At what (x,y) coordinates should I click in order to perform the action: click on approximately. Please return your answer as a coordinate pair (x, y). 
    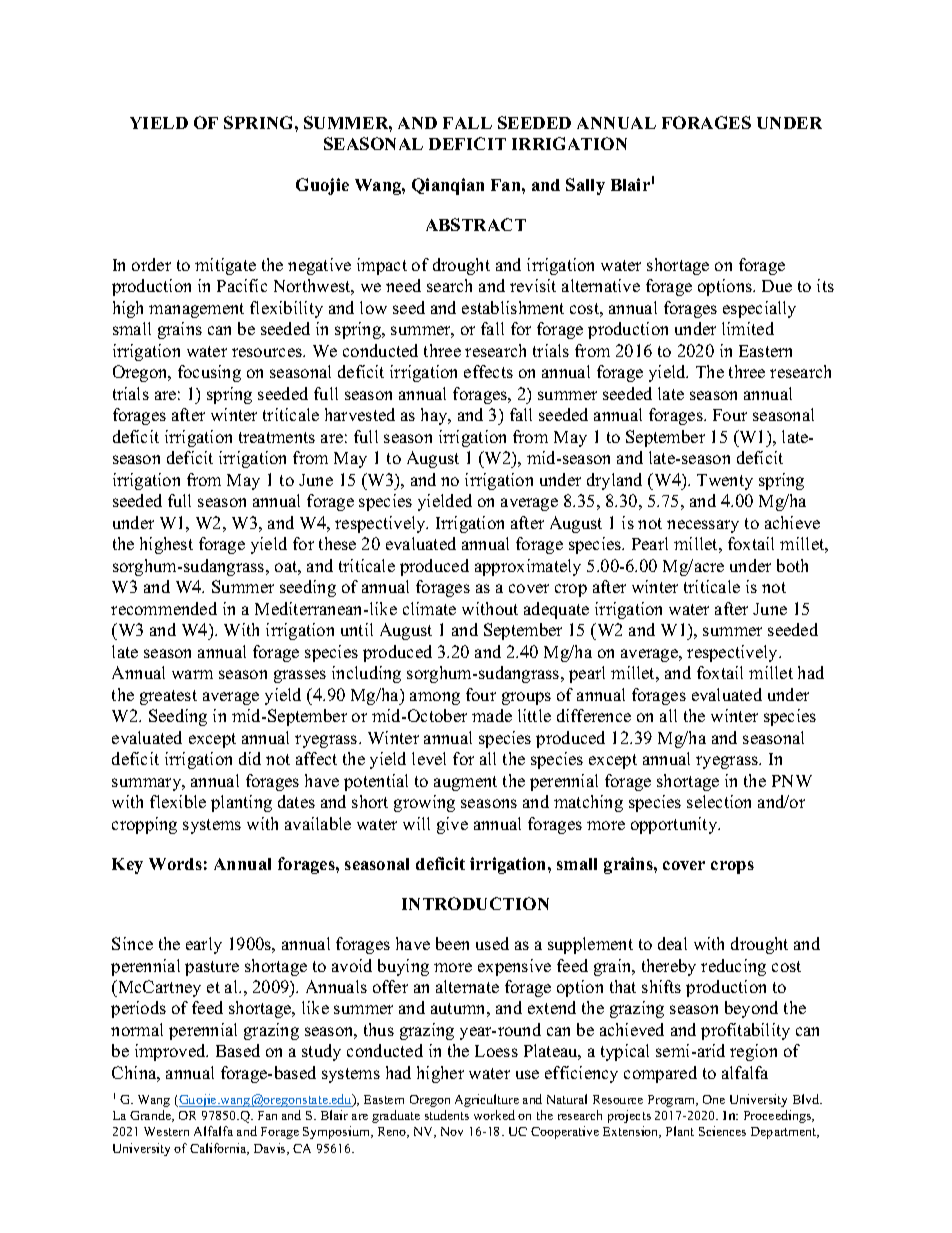
    Looking at the image, I should click on (528, 567).
